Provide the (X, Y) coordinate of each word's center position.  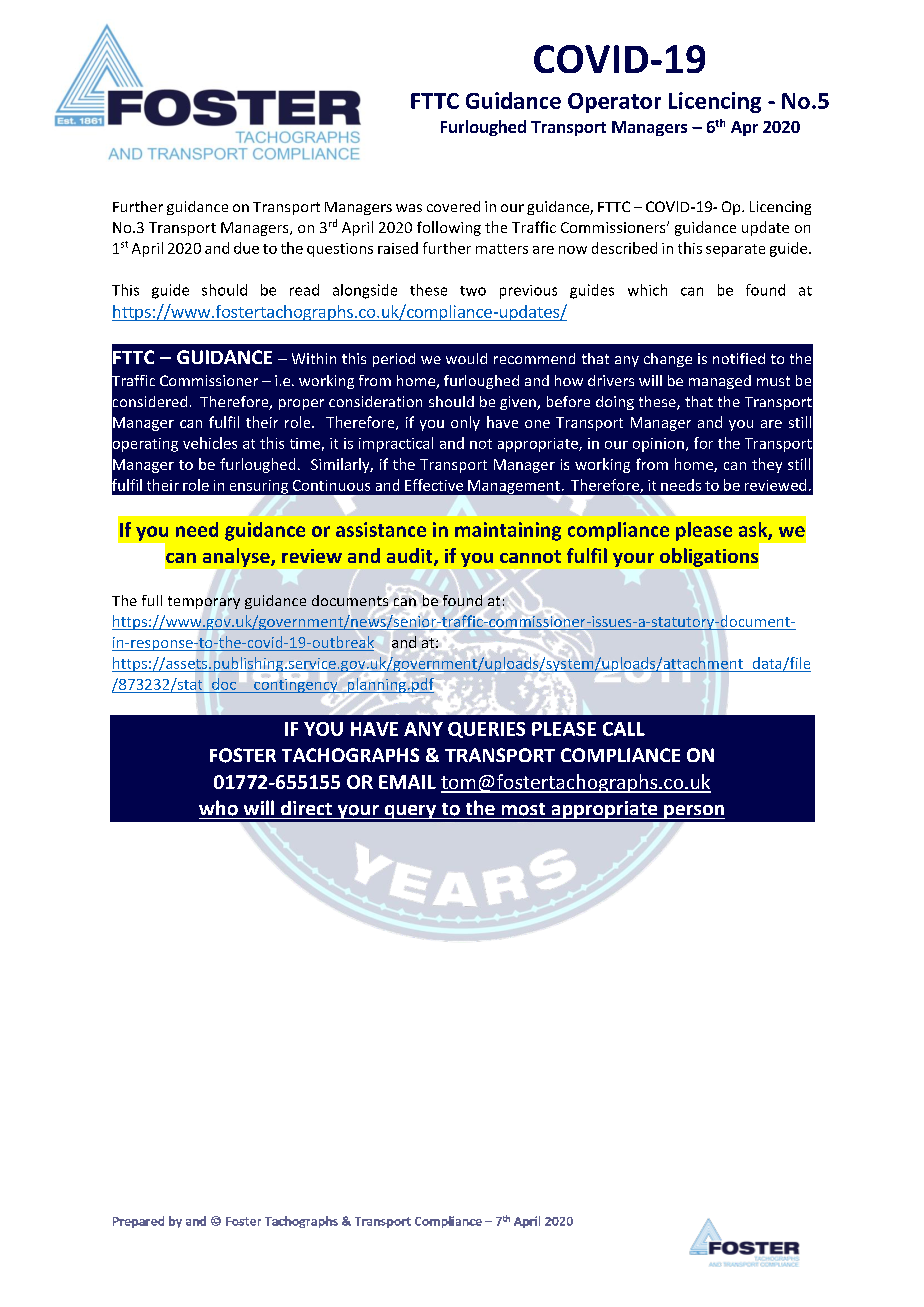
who (218, 808)
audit (411, 557)
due (246, 248)
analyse (237, 557)
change (668, 360)
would (466, 358)
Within (314, 358)
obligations (709, 557)
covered (453, 206)
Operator (614, 103)
